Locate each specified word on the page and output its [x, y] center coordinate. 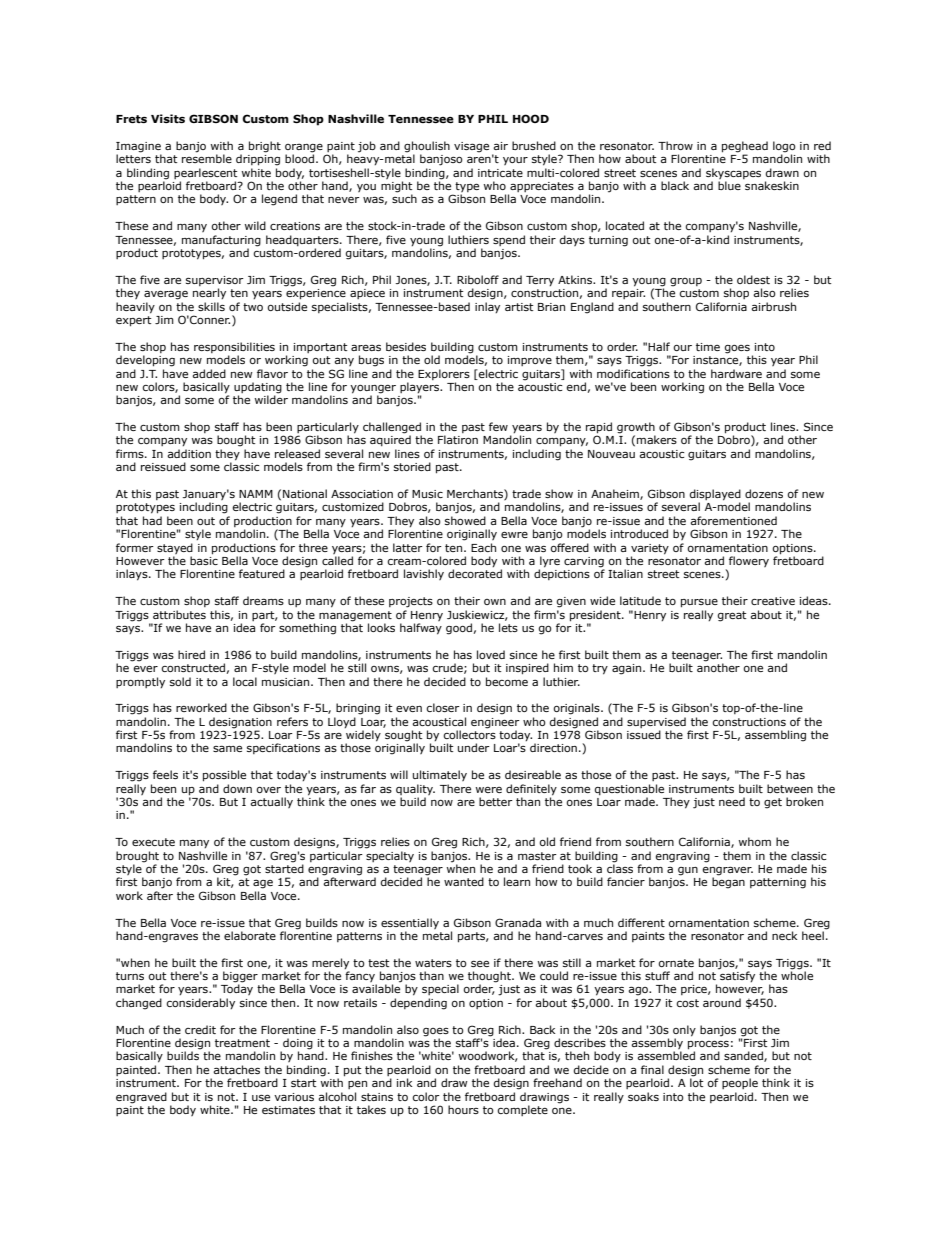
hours [463, 1109]
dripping [258, 159]
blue [729, 185]
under [474, 747]
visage [471, 147]
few [498, 426]
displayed [715, 496]
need [732, 801]
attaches [237, 1069]
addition [189, 453]
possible [224, 776]
